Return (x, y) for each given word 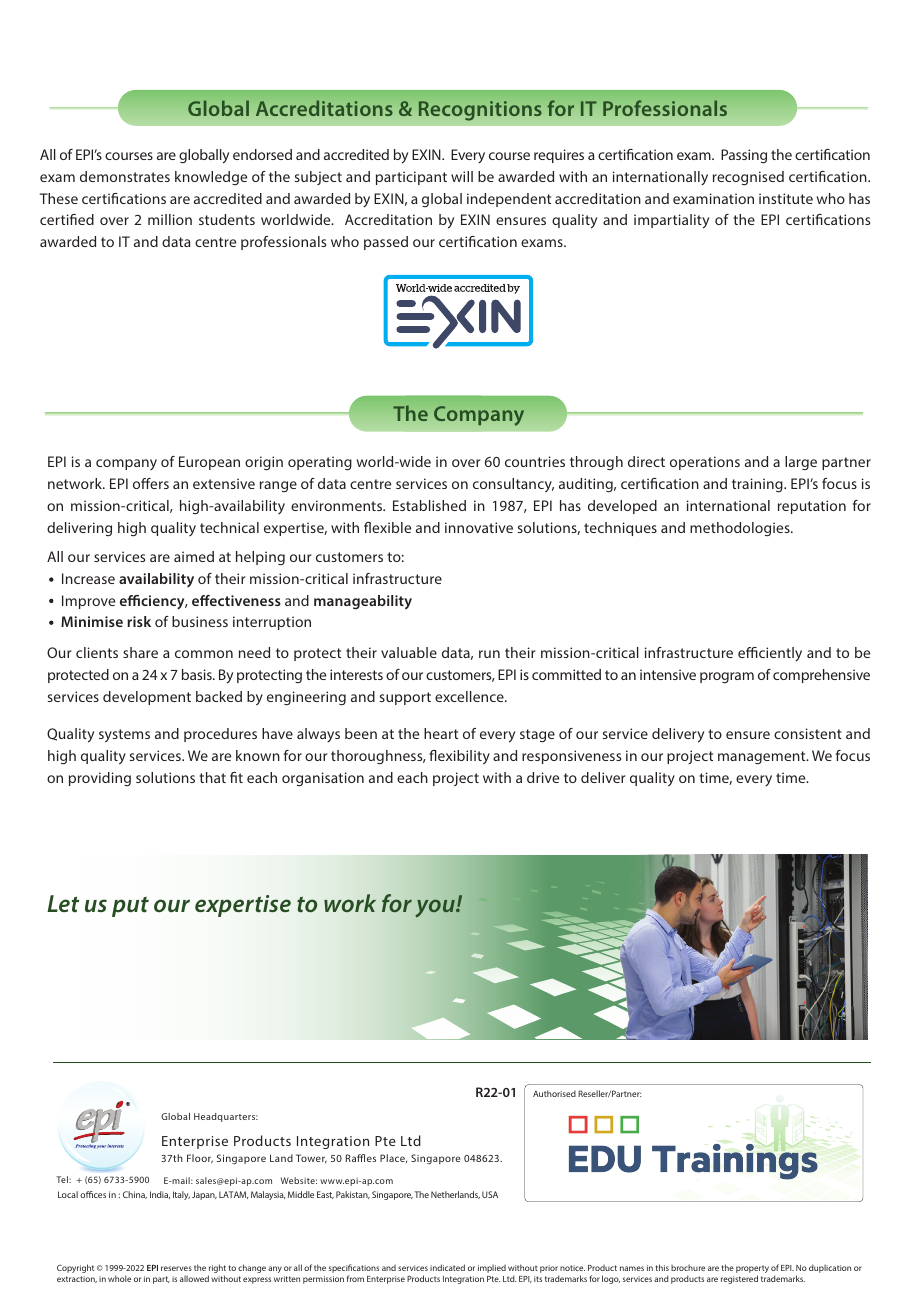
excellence (470, 696)
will (462, 176)
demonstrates (125, 176)
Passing (744, 156)
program (727, 677)
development (147, 698)
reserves (176, 1268)
